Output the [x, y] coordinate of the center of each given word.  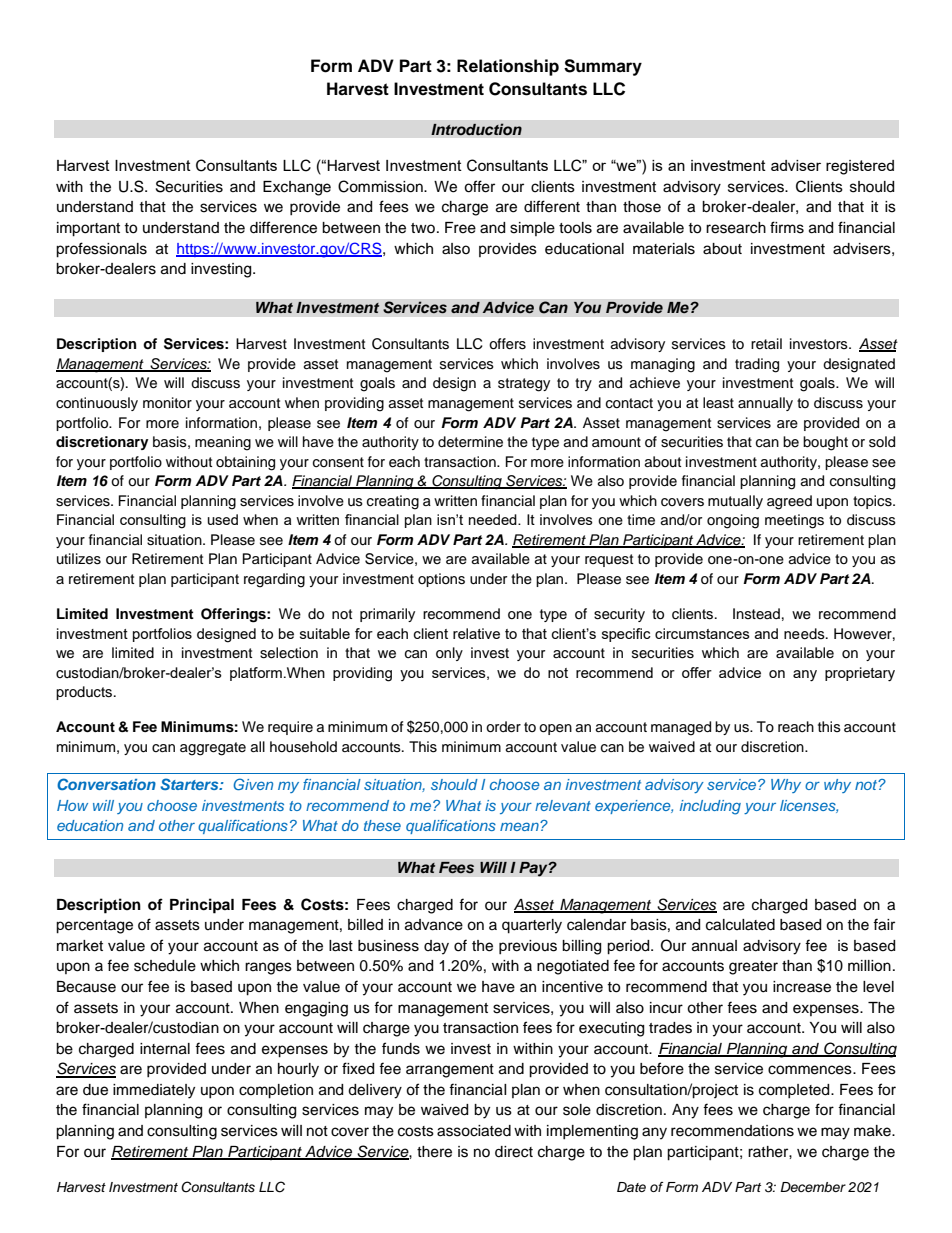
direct [514, 1152]
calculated [740, 925]
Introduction [476, 129]
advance [434, 925]
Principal [202, 906]
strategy [524, 385]
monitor [167, 403]
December [813, 1187]
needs [805, 634]
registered [860, 167]
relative [476, 633]
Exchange [297, 188]
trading [757, 365]
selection [289, 653]
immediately [154, 1091]
